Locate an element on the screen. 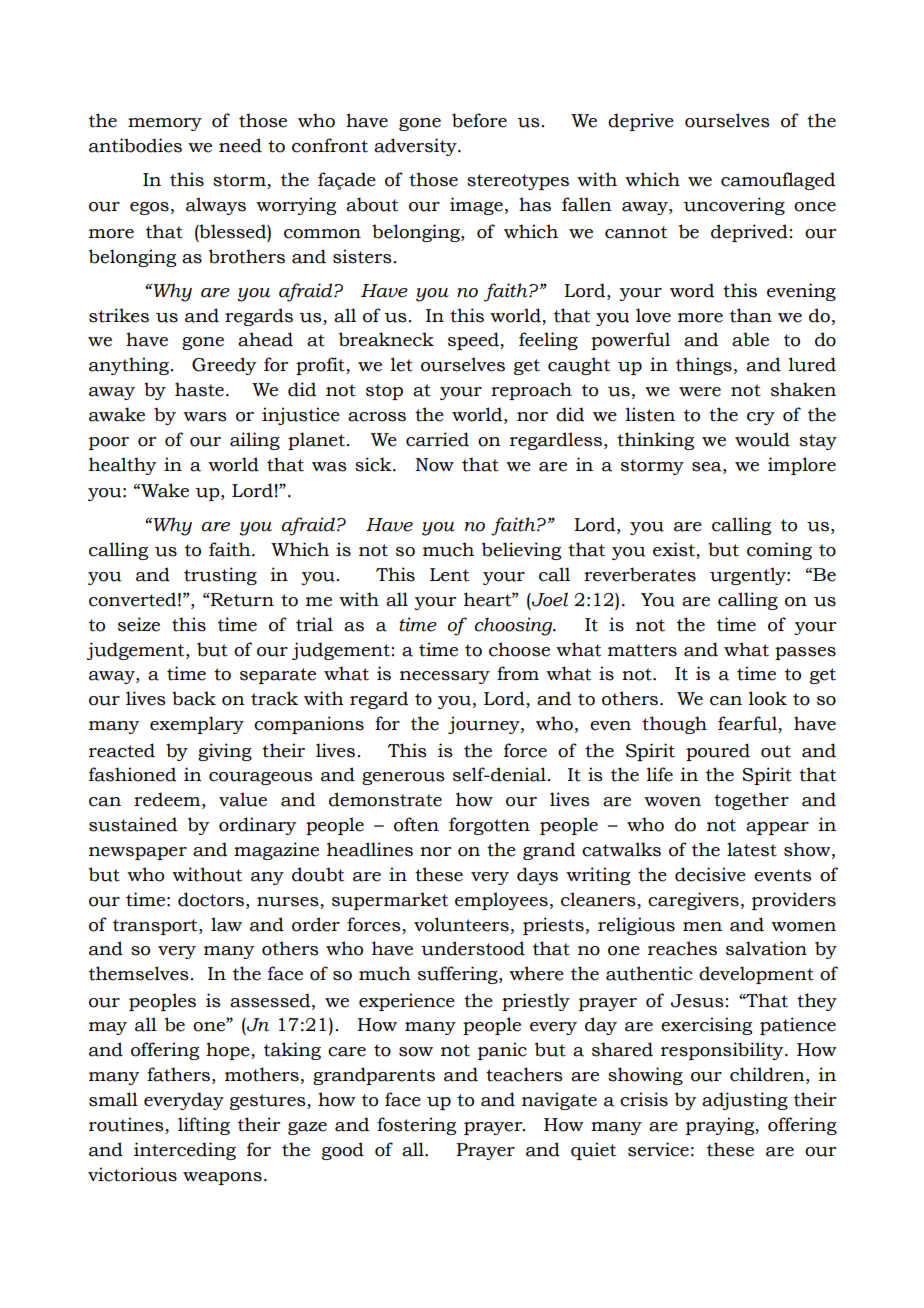 This screenshot has height=1308, width=924. coming is located at coordinates (779, 551).
